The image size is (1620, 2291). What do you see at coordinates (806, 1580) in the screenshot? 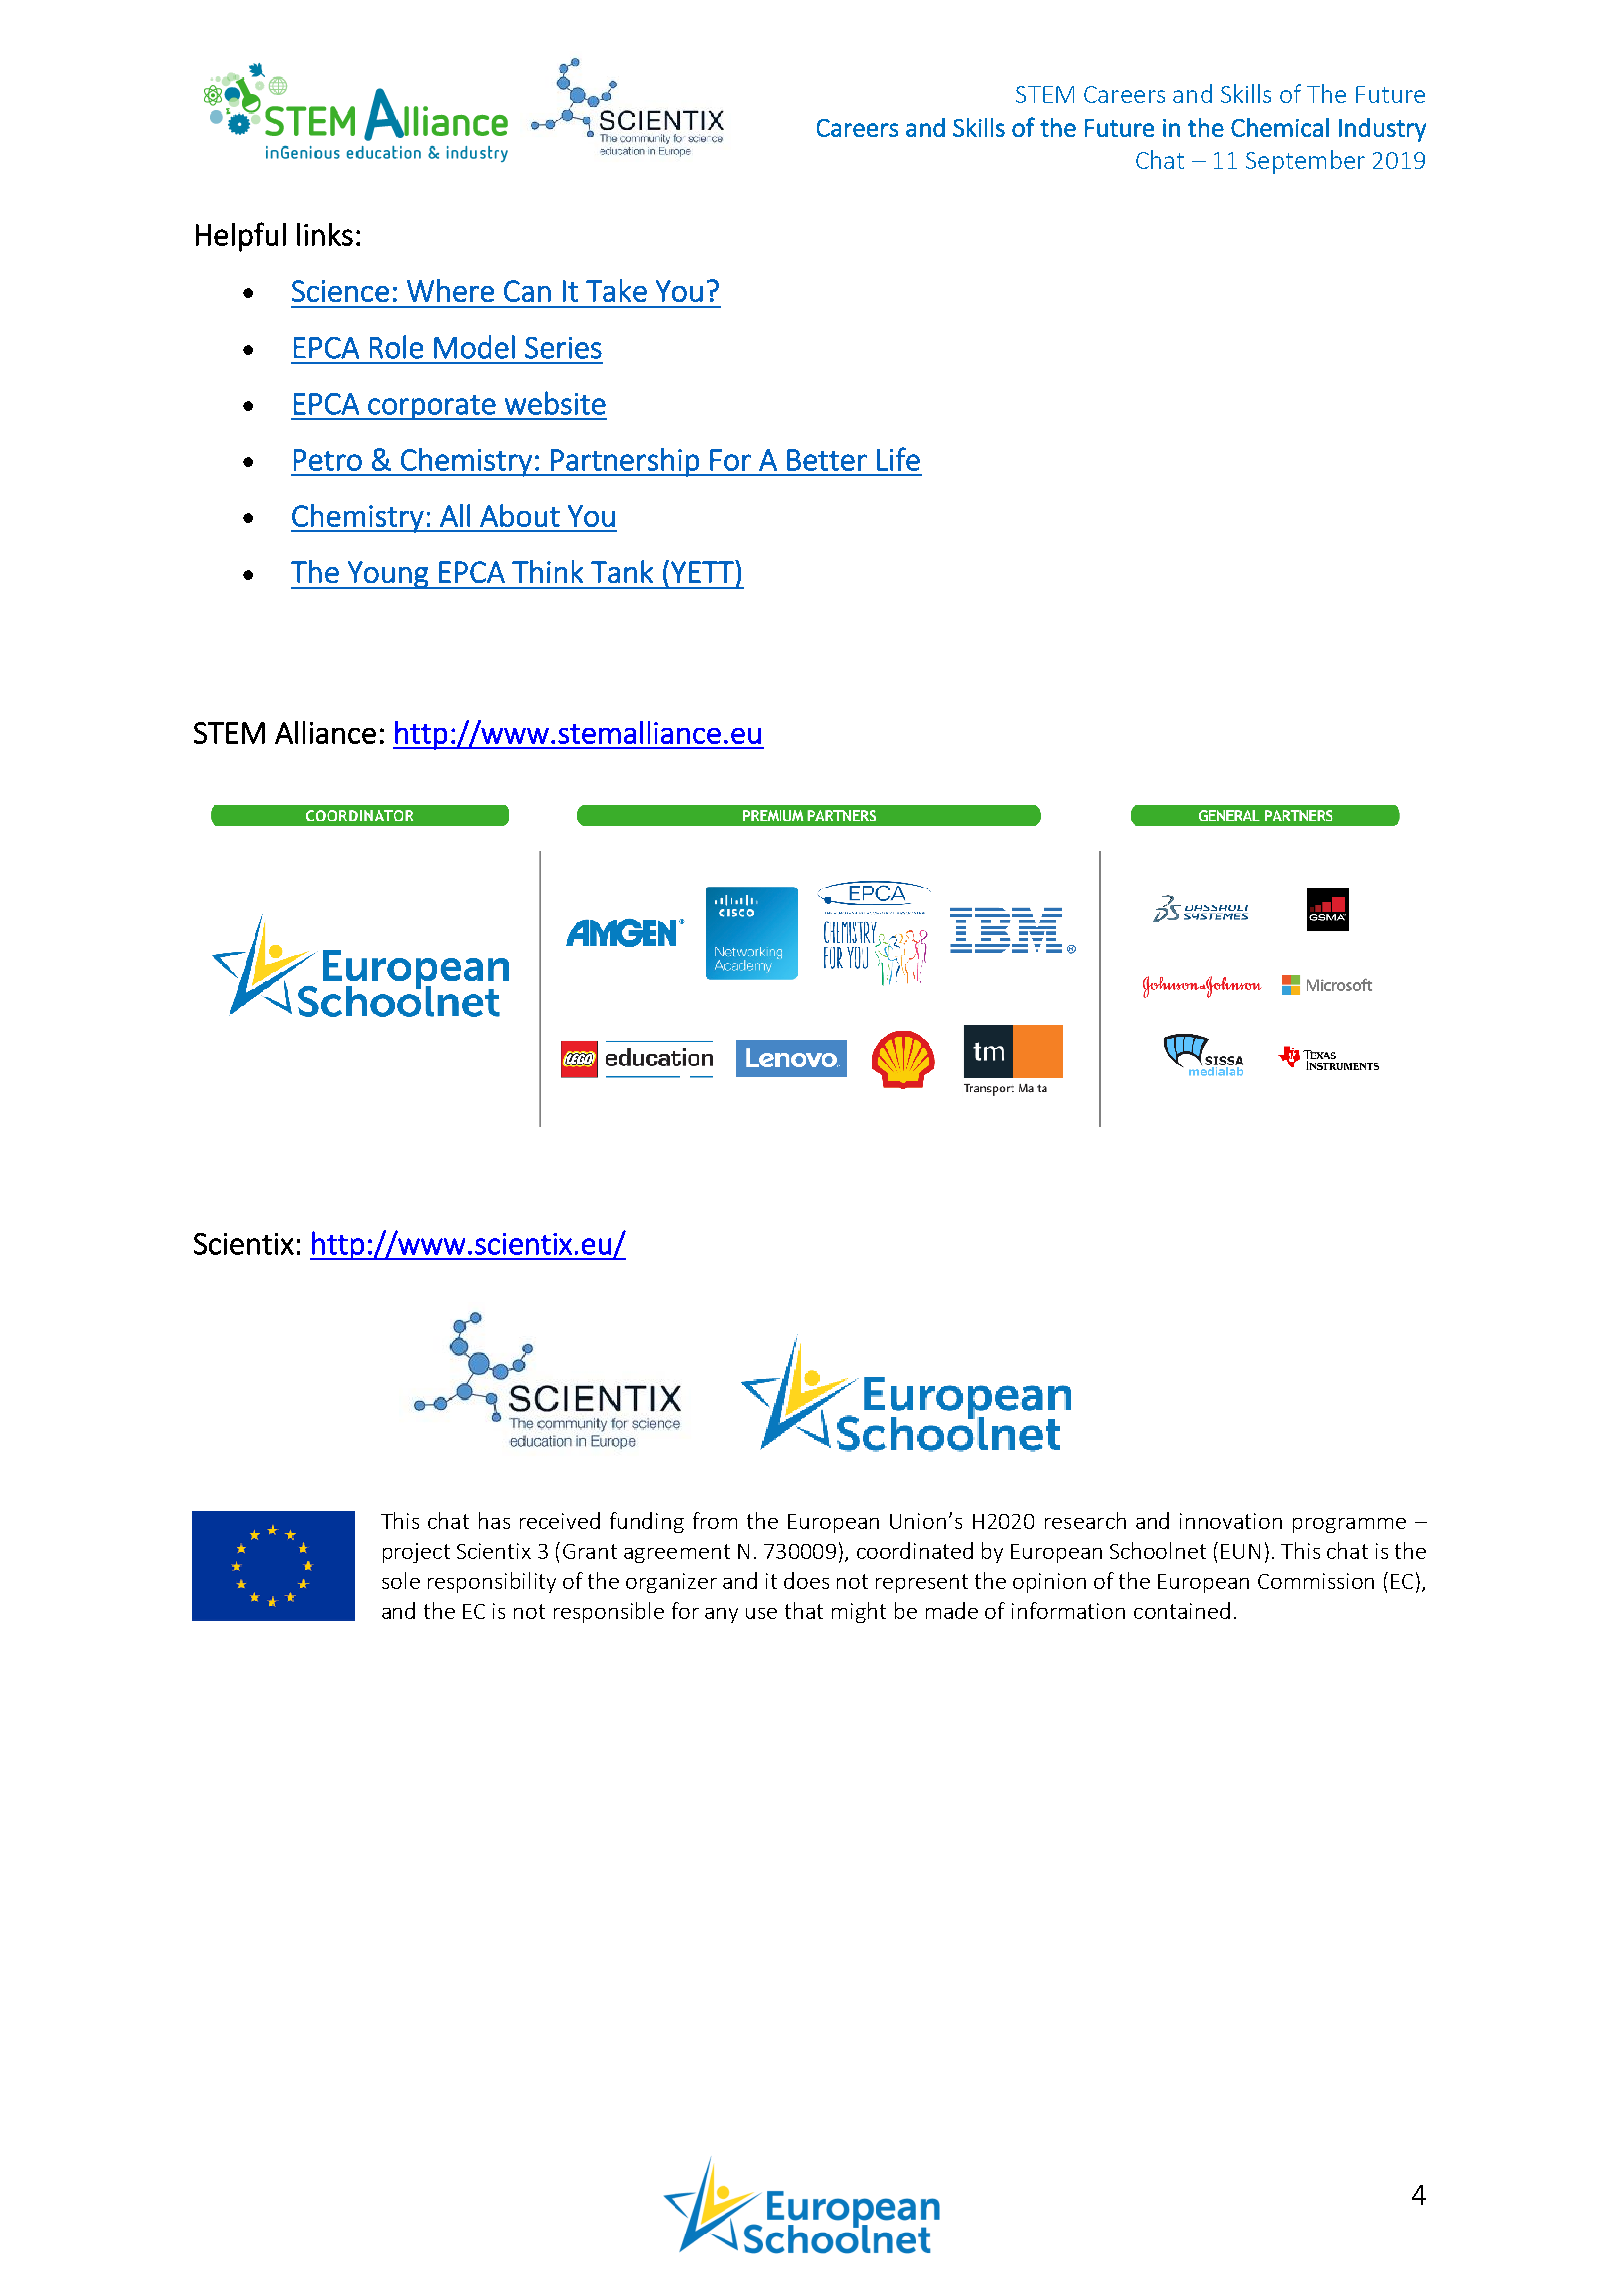
I see `does` at bounding box center [806, 1580].
